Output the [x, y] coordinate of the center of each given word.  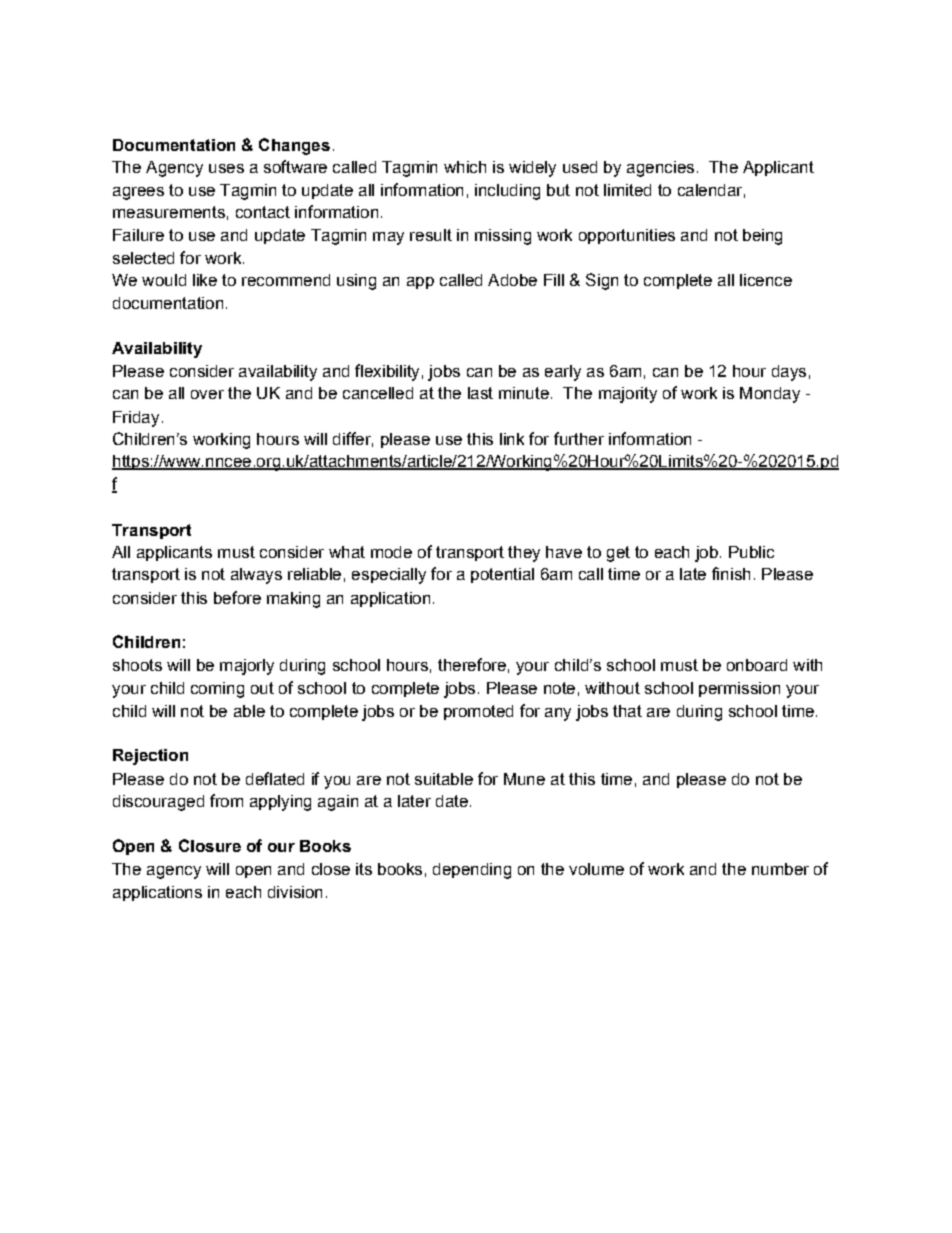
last [480, 393]
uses [226, 168]
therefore [472, 664]
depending [472, 871]
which [465, 167]
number [780, 869]
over [207, 394]
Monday [770, 395]
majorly [247, 667]
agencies [660, 169]
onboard [757, 665]
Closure [210, 845]
